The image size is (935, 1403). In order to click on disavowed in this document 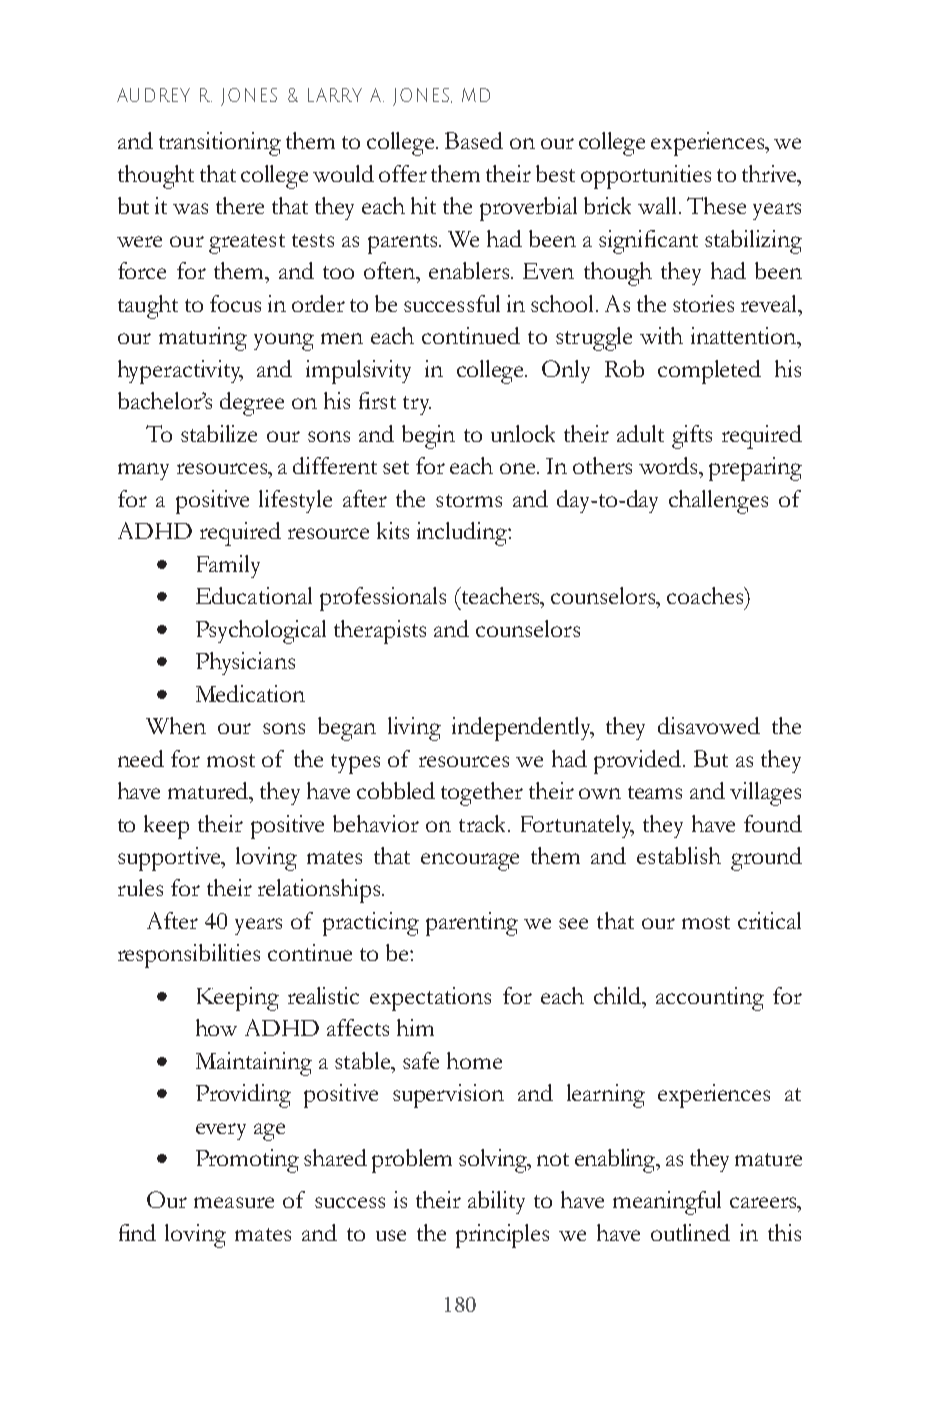, I will do `click(709, 725)`.
